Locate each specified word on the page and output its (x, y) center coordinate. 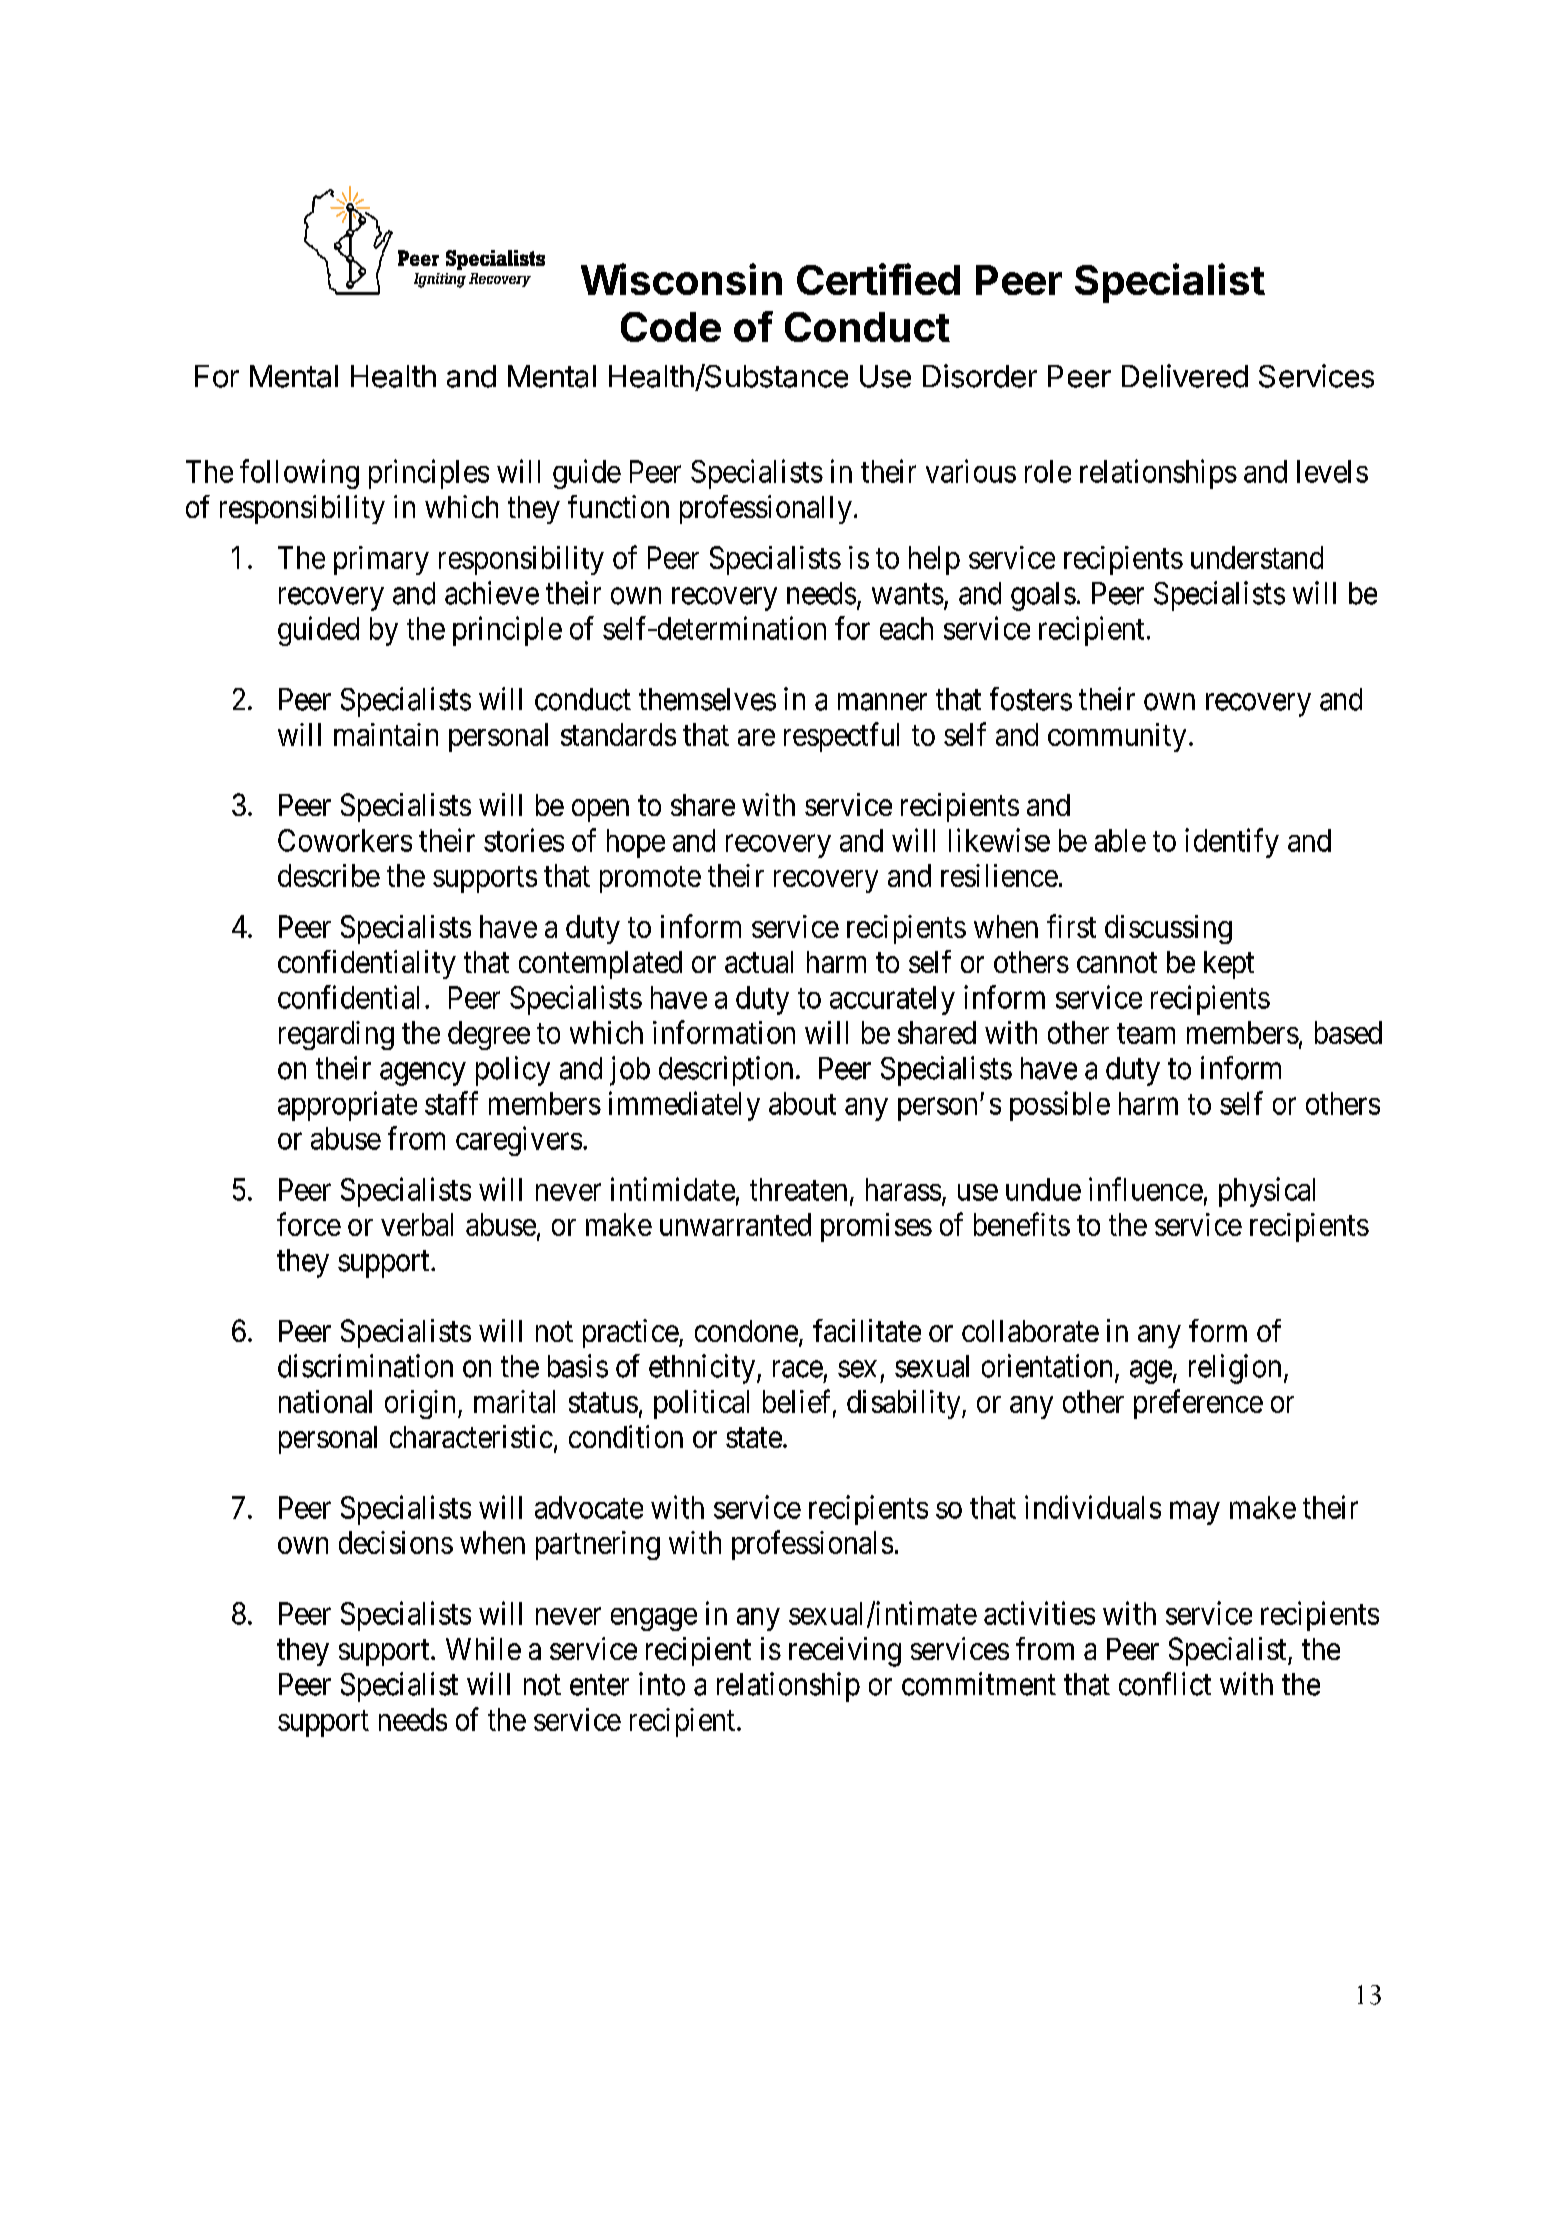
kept (1229, 965)
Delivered (1185, 376)
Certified (878, 279)
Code (671, 327)
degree (489, 1035)
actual (759, 962)
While (483, 1648)
